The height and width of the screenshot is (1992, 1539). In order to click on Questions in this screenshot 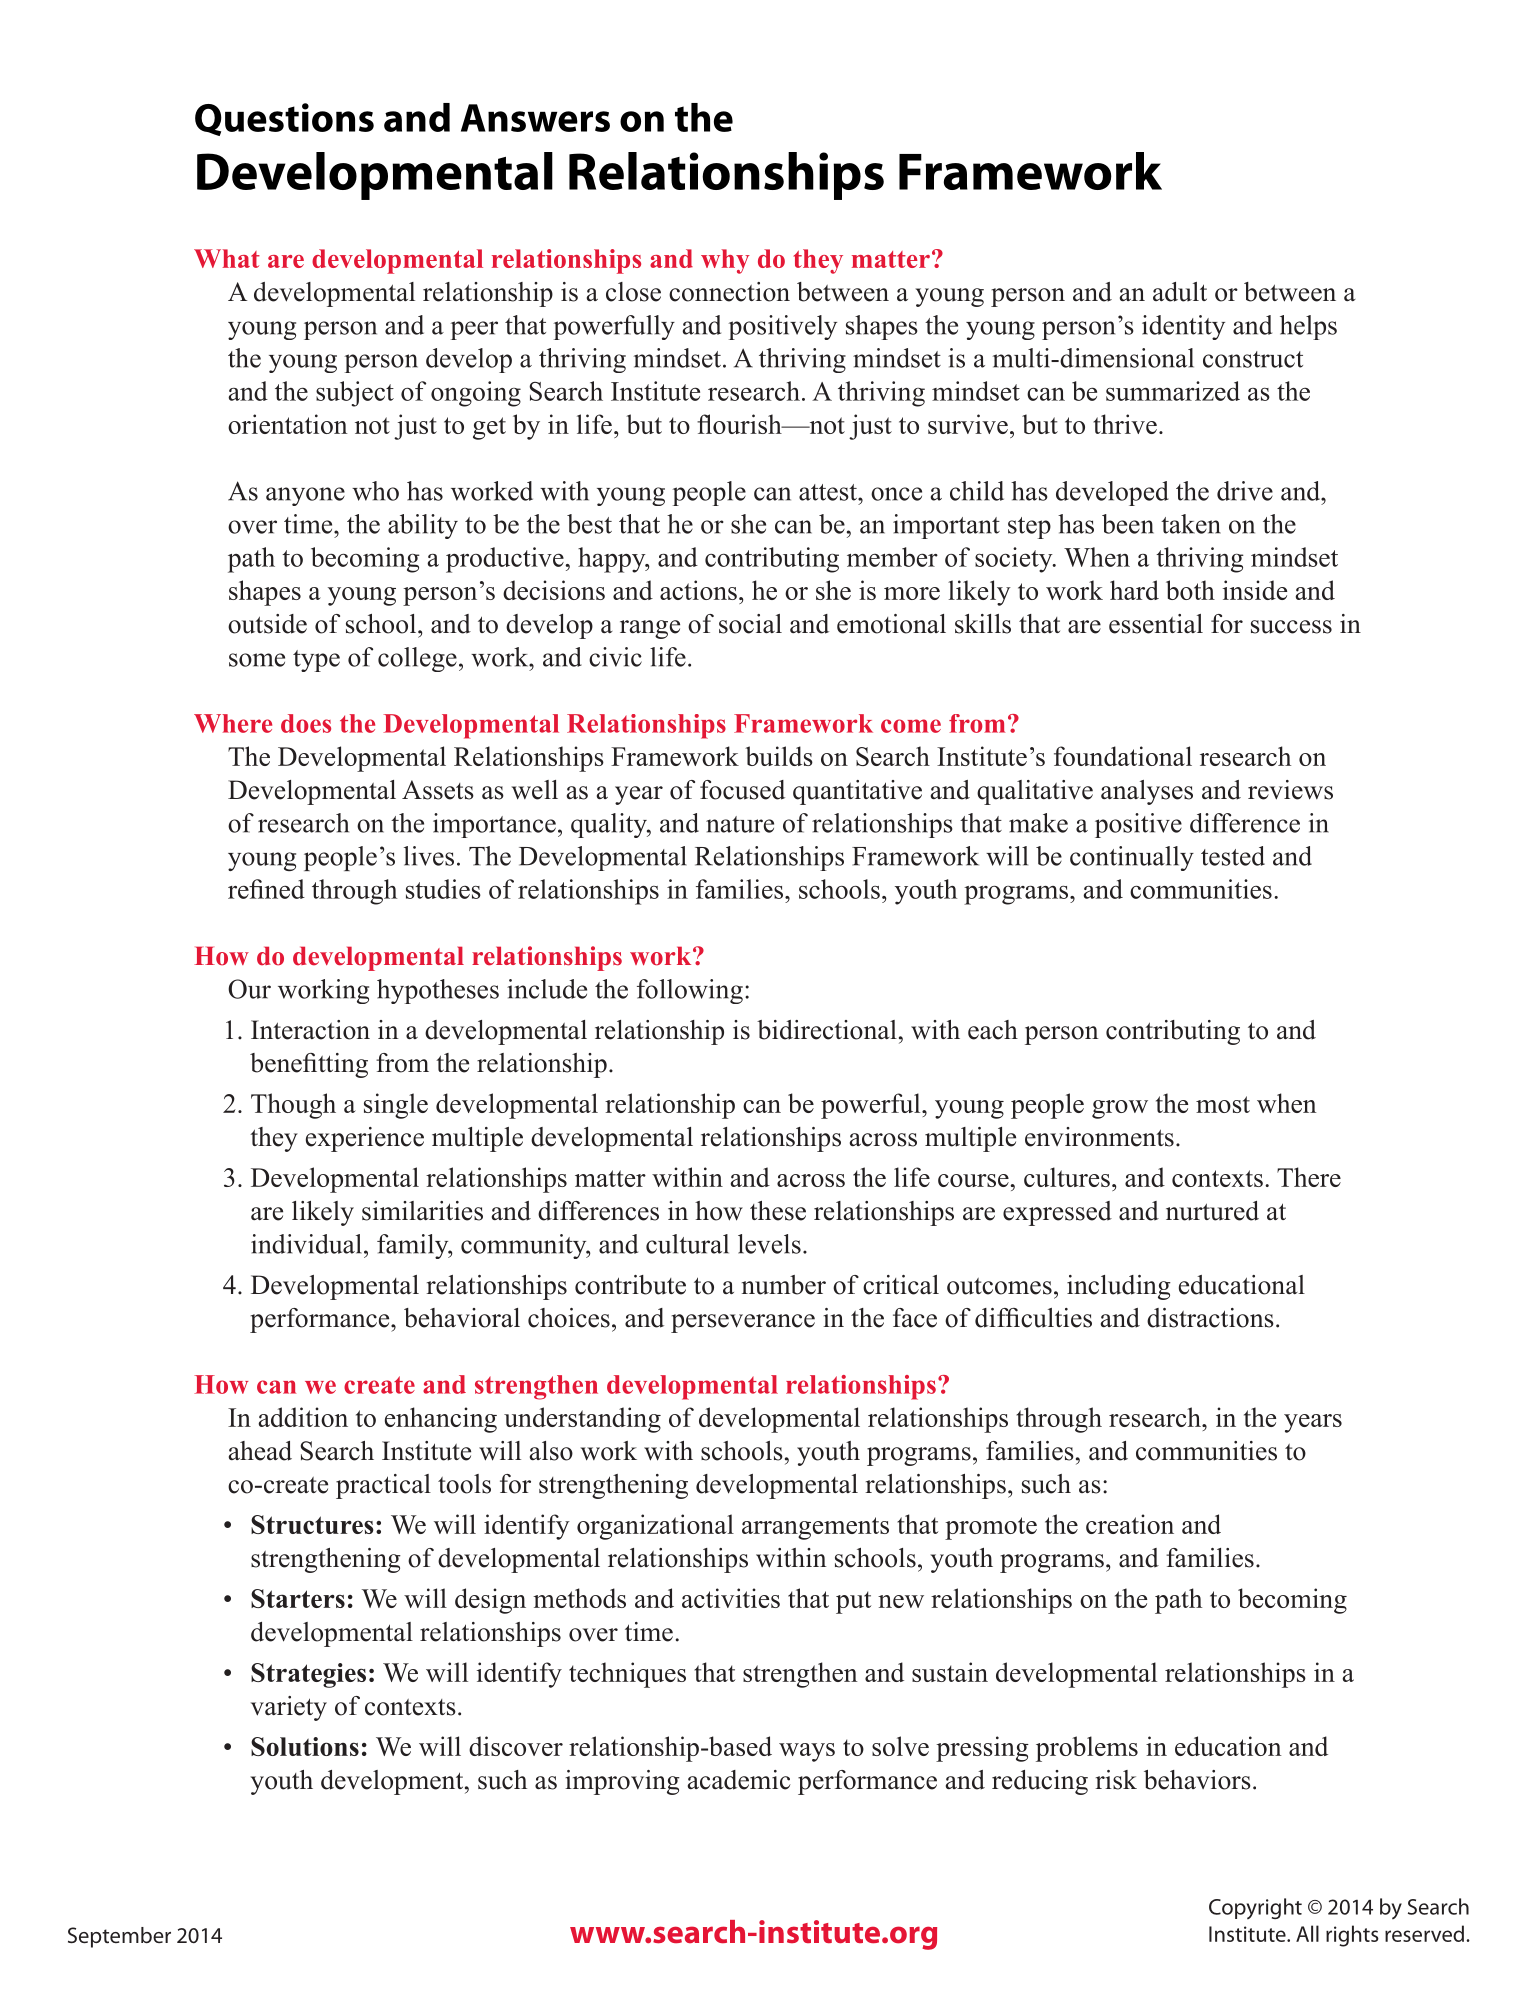, I will do `click(284, 119)`.
